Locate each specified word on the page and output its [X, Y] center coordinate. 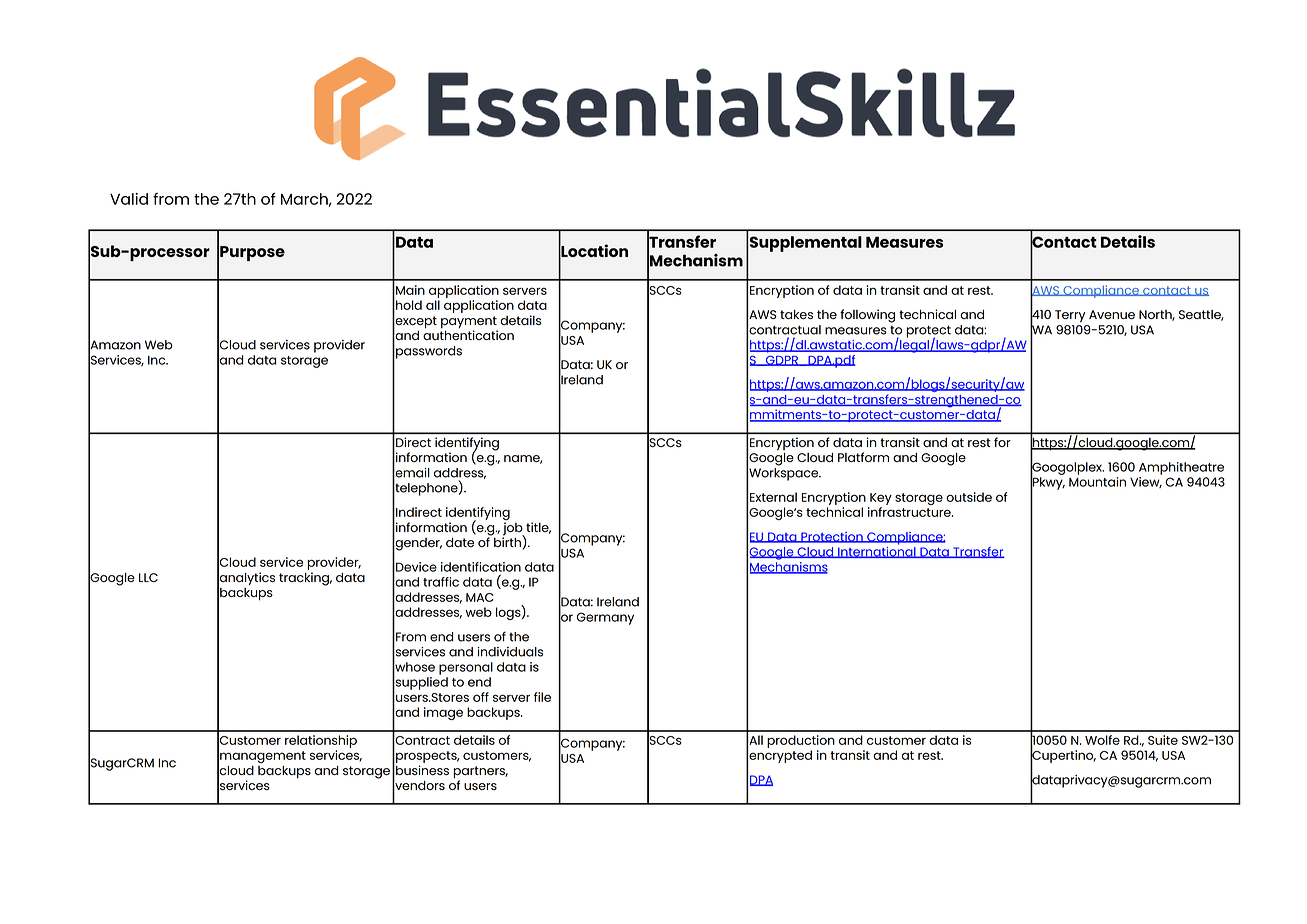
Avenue [1112, 314]
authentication [468, 334]
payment [469, 323]
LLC [148, 577]
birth [508, 541]
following [867, 316]
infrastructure [910, 512]
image [443, 713]
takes [796, 314]
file [542, 697]
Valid [129, 199]
